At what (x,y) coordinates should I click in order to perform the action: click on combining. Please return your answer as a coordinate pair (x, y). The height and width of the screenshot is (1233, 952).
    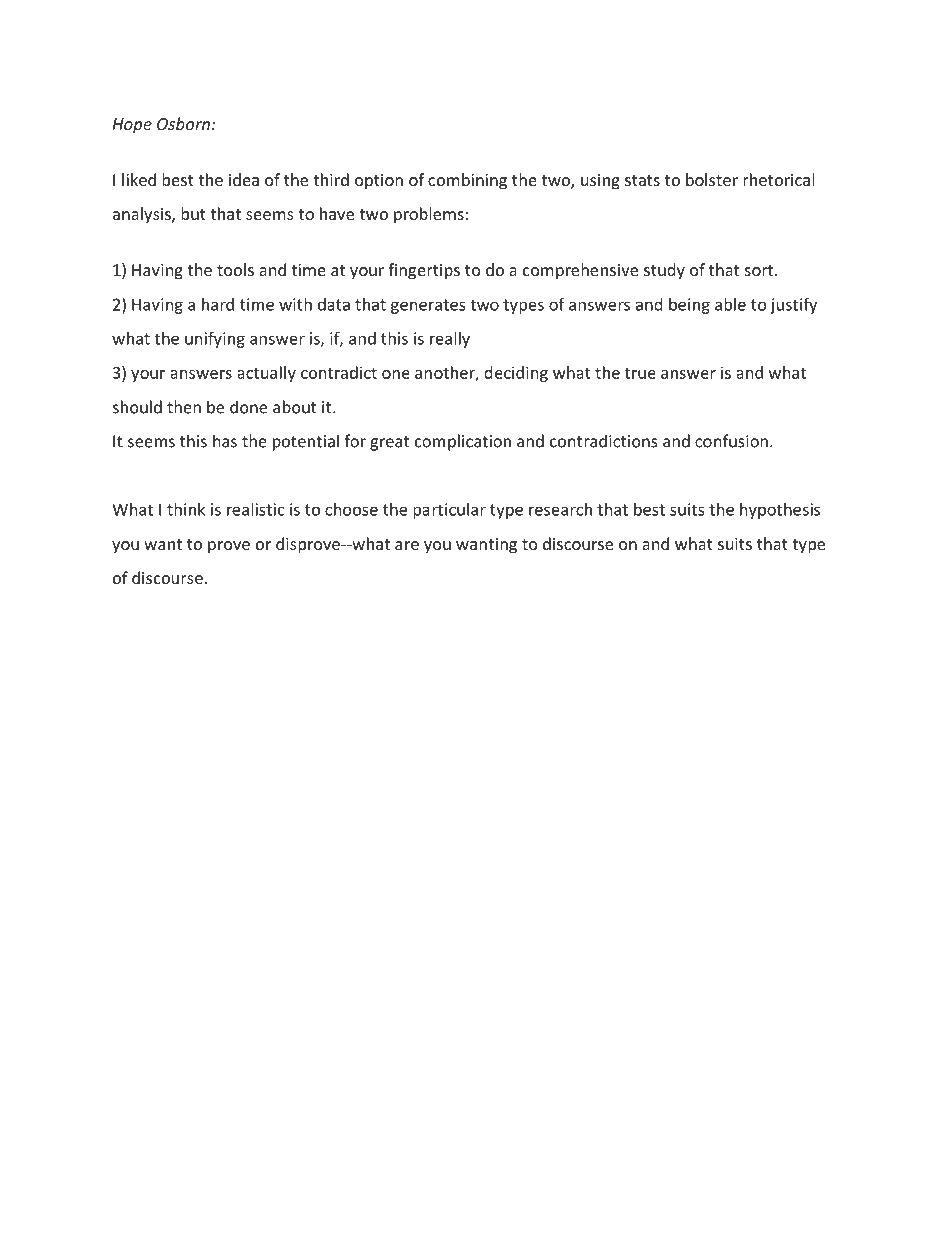
    Looking at the image, I should click on (467, 181).
